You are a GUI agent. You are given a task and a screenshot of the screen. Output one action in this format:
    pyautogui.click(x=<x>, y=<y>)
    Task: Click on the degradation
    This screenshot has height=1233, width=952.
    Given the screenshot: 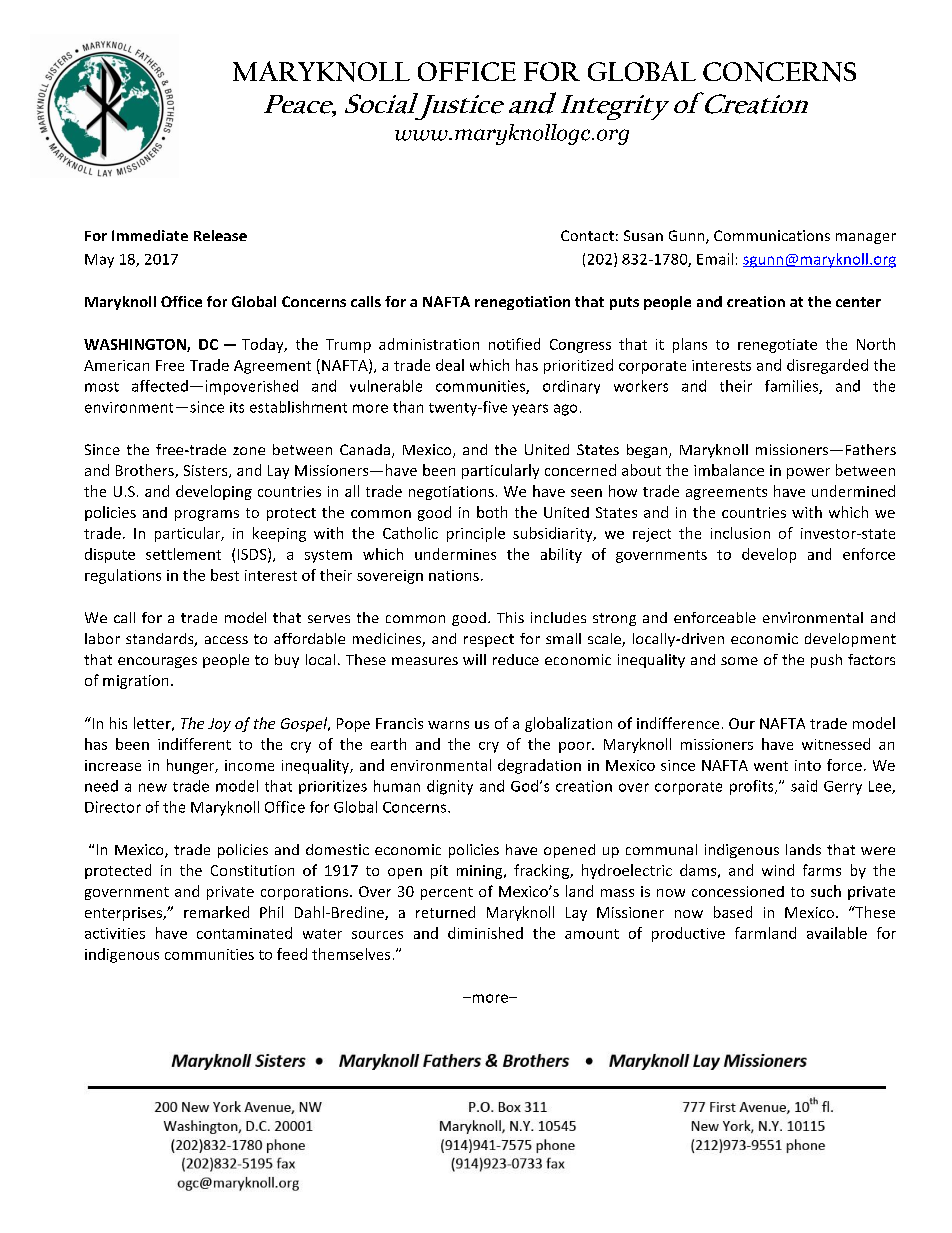 What is the action you would take?
    pyautogui.click(x=539, y=766)
